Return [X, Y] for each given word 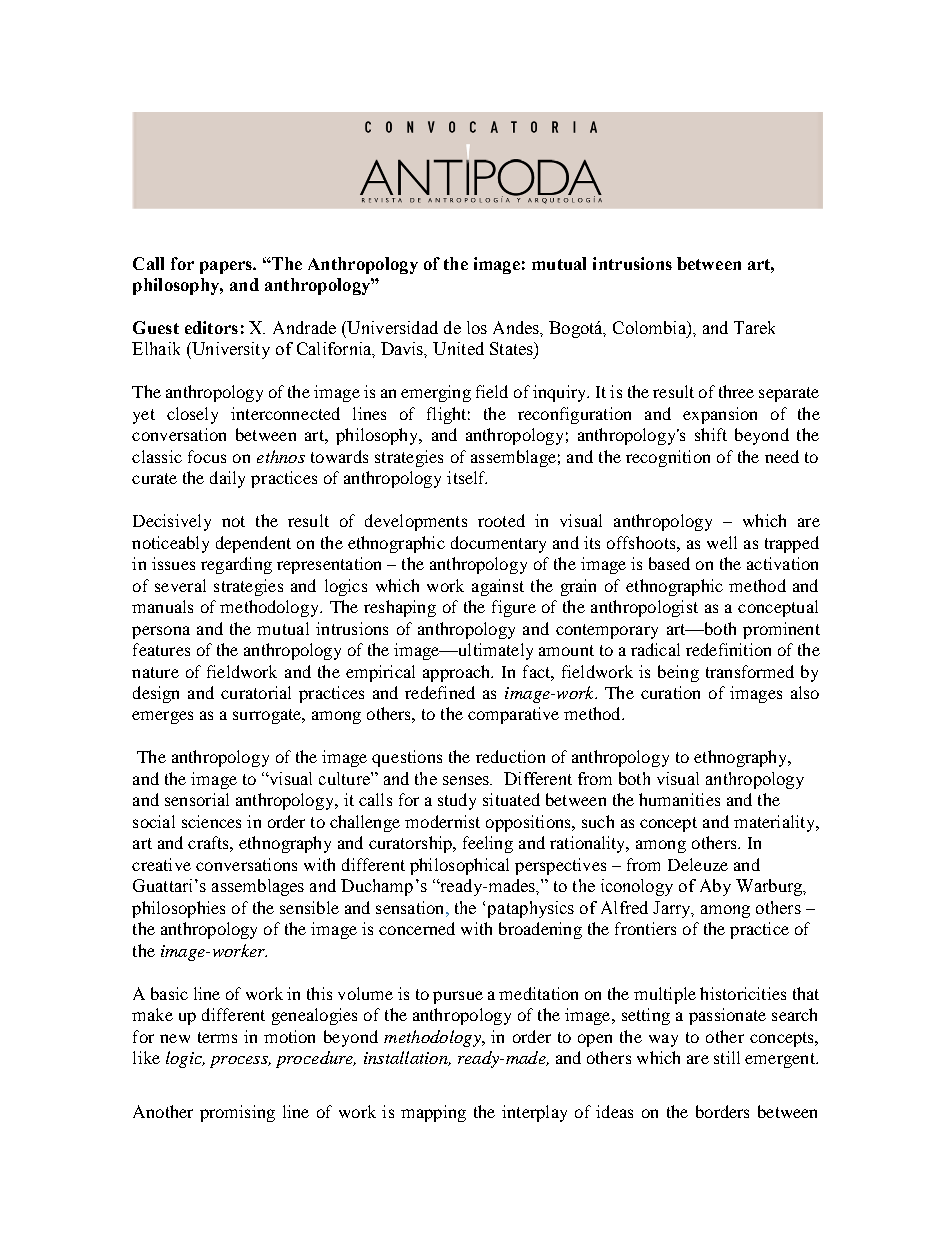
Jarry [673, 909]
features [161, 649]
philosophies [178, 909]
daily [227, 479]
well [722, 542]
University [230, 350]
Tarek [754, 327]
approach [458, 673]
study [457, 801]
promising [237, 1113]
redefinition [728, 649]
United [458, 348]
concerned [417, 928]
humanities [679, 799]
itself [467, 477]
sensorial [197, 799]
